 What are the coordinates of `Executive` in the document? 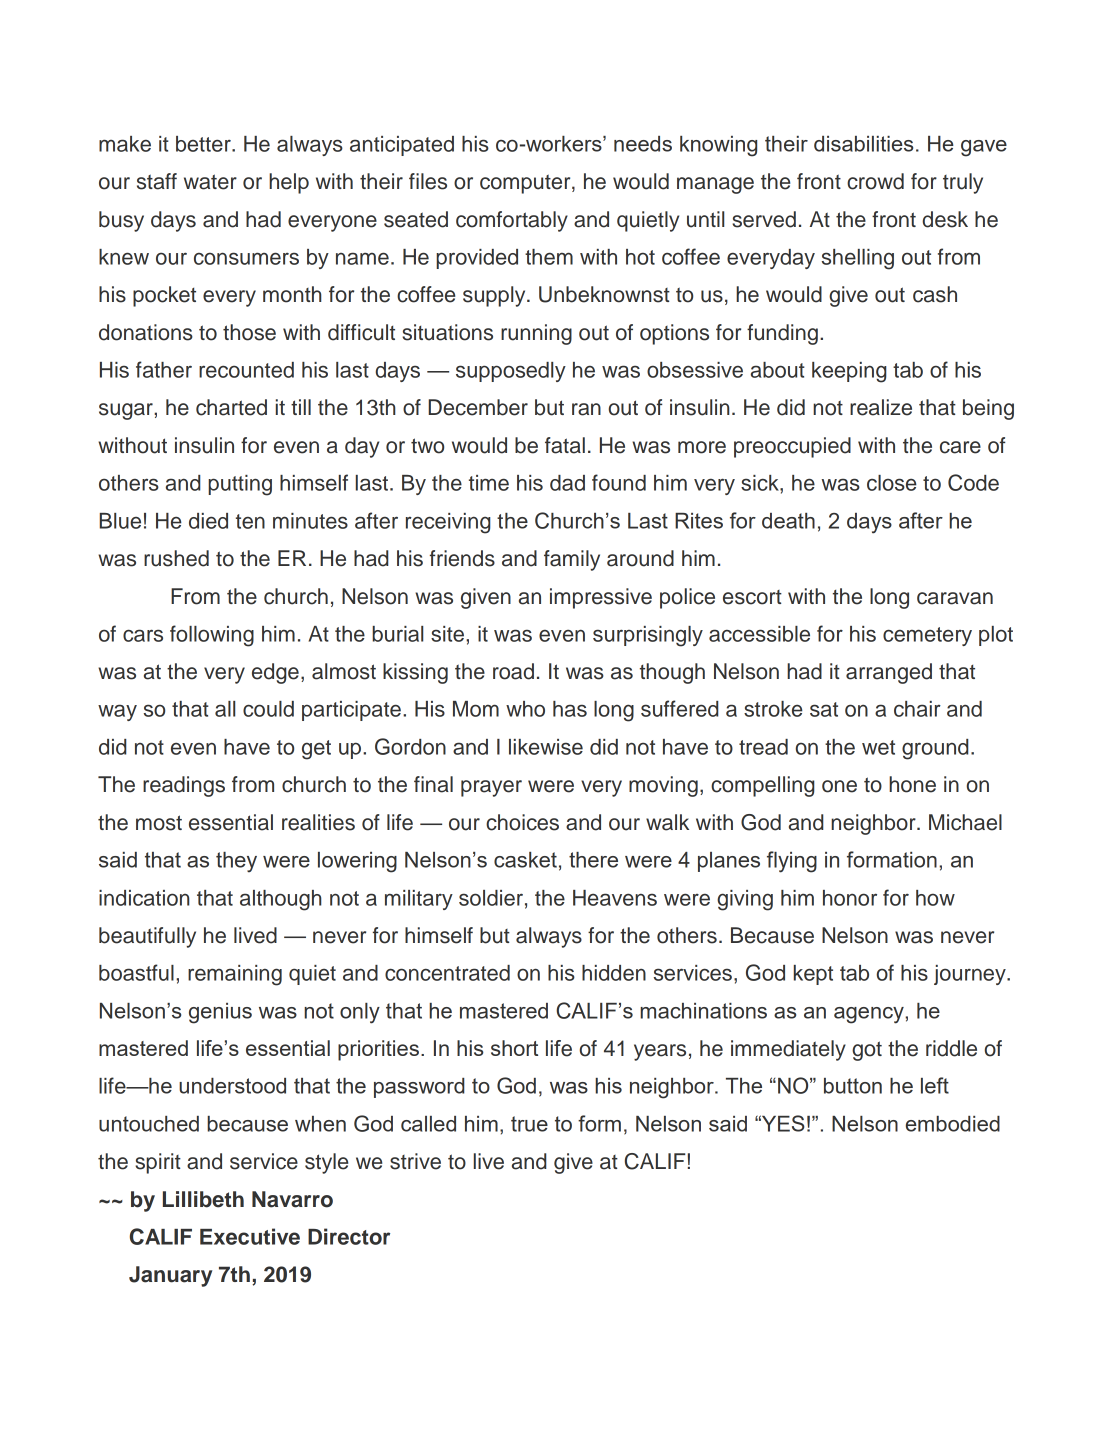 It's located at (250, 1236).
